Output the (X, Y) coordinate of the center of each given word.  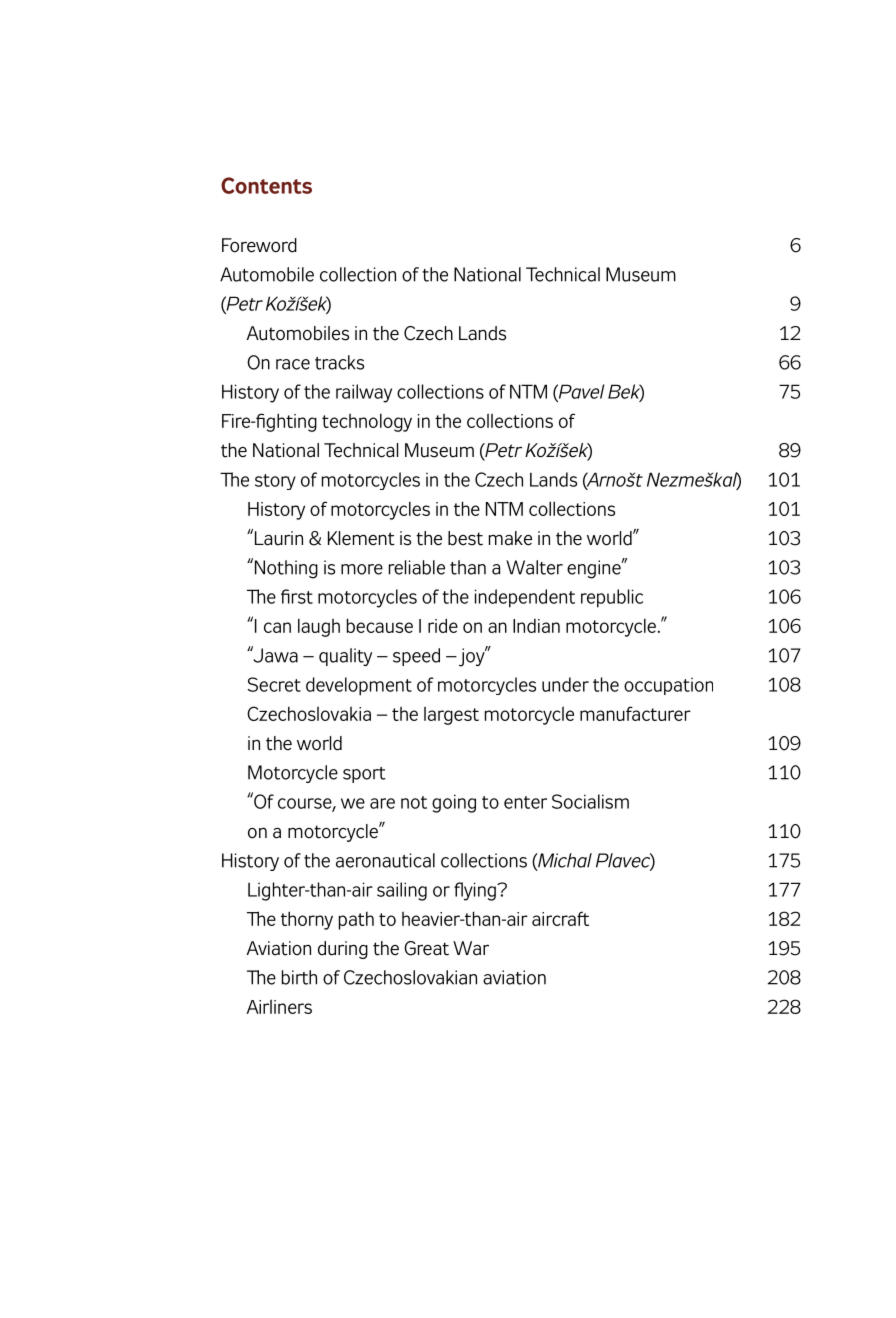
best (465, 538)
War (471, 948)
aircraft (560, 918)
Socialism (590, 801)
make (510, 538)
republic (612, 598)
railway (364, 393)
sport (364, 775)
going (454, 803)
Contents (266, 185)
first (297, 596)
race (293, 364)
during (343, 950)
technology (367, 422)
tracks (339, 362)
